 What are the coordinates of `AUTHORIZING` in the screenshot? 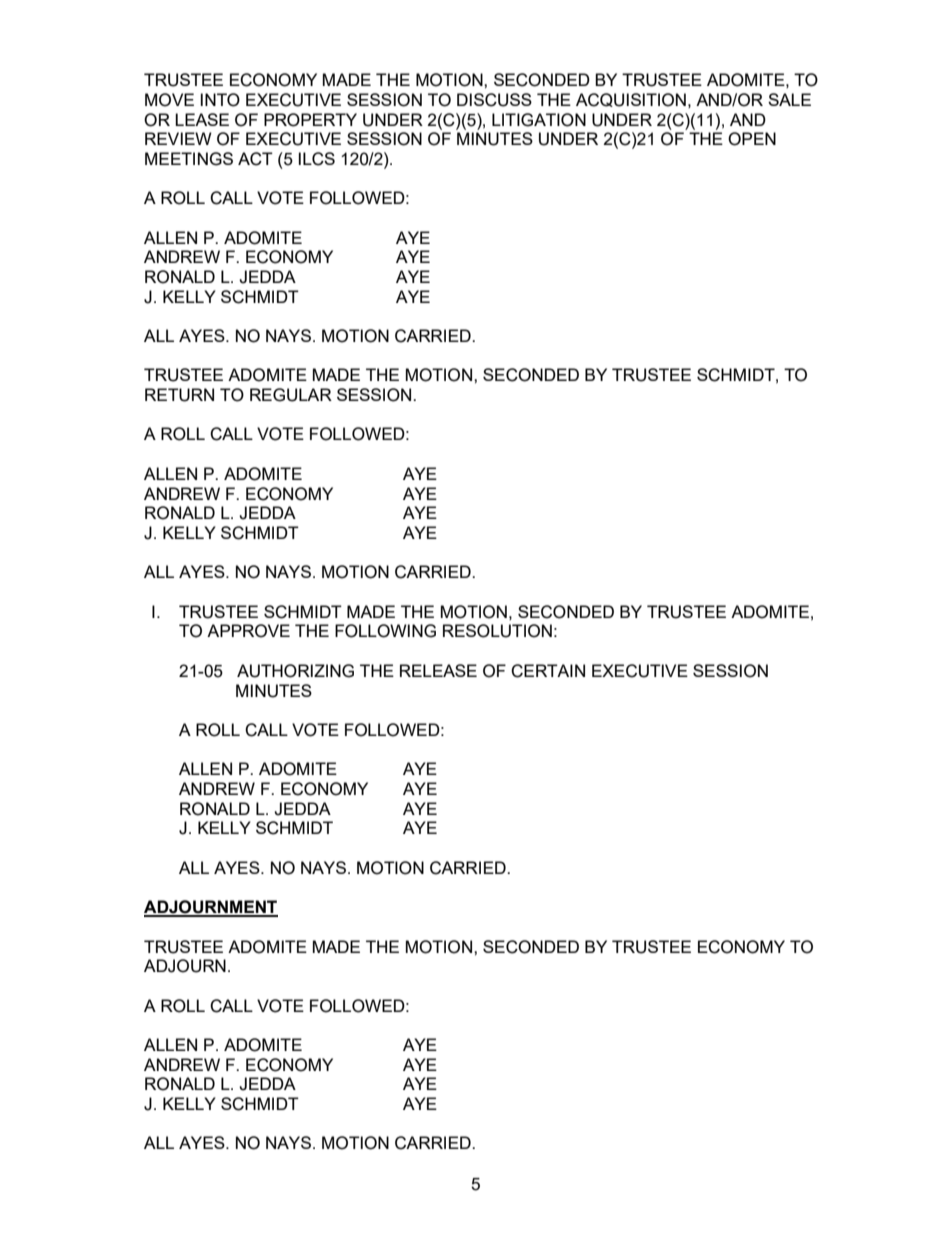 It's located at (295, 671).
